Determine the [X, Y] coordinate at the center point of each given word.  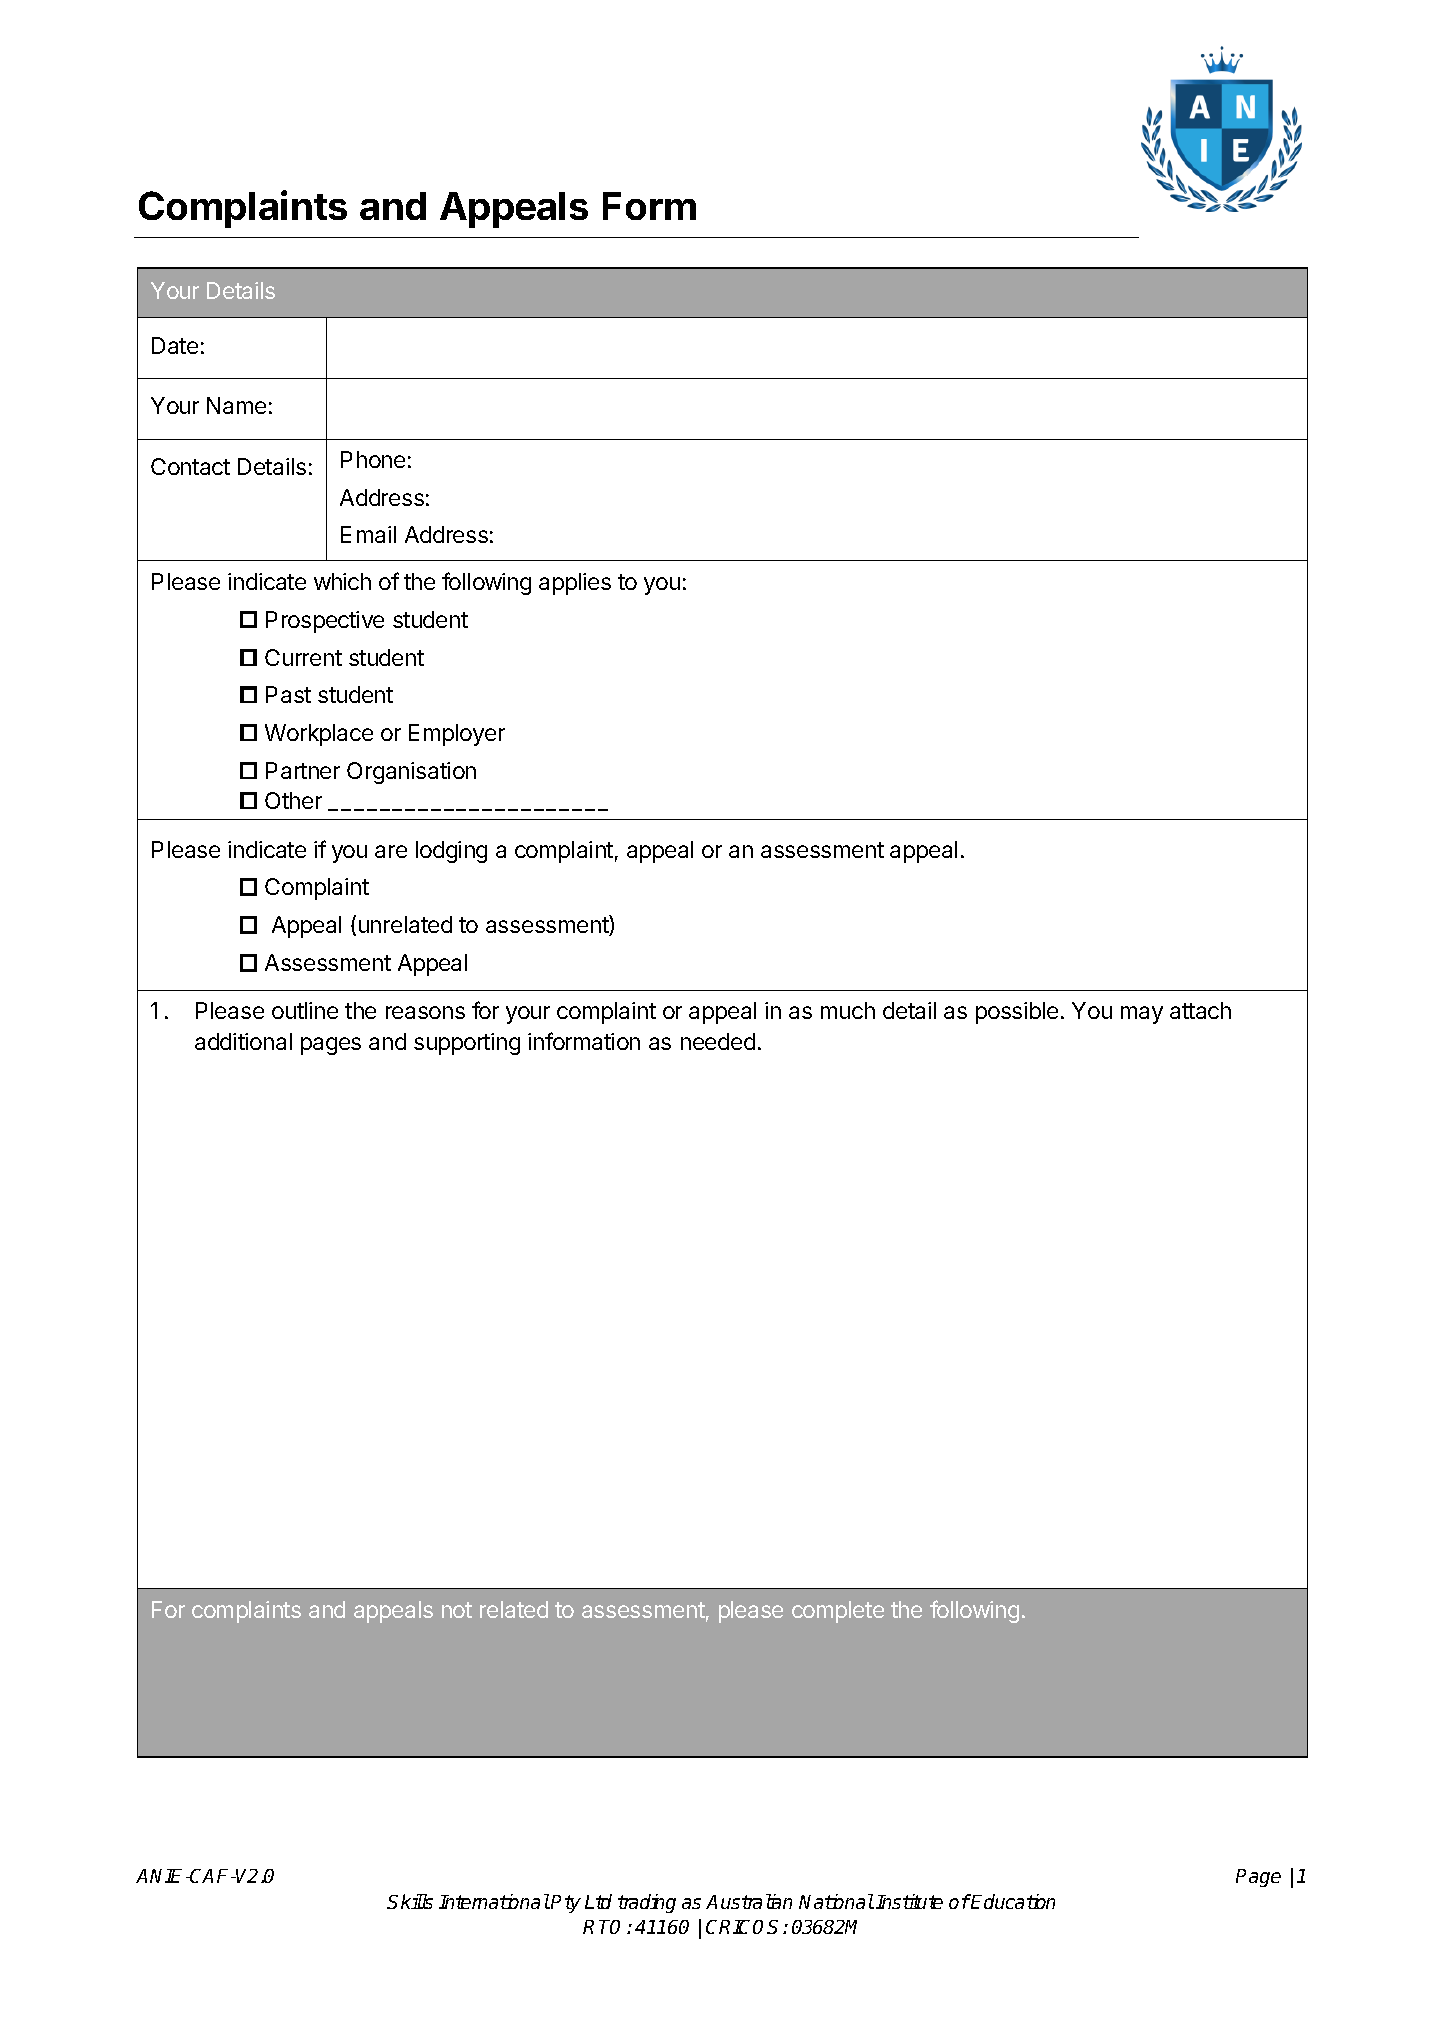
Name [236, 405]
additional [243, 1041]
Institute [909, 1901]
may [1142, 1015]
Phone [373, 459]
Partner [303, 770]
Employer [457, 735]
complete [838, 1612]
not [457, 1610]
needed [718, 1041]
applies [575, 584]
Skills [410, 1901]
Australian [749, 1901]
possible [1017, 1013]
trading [647, 1903]
